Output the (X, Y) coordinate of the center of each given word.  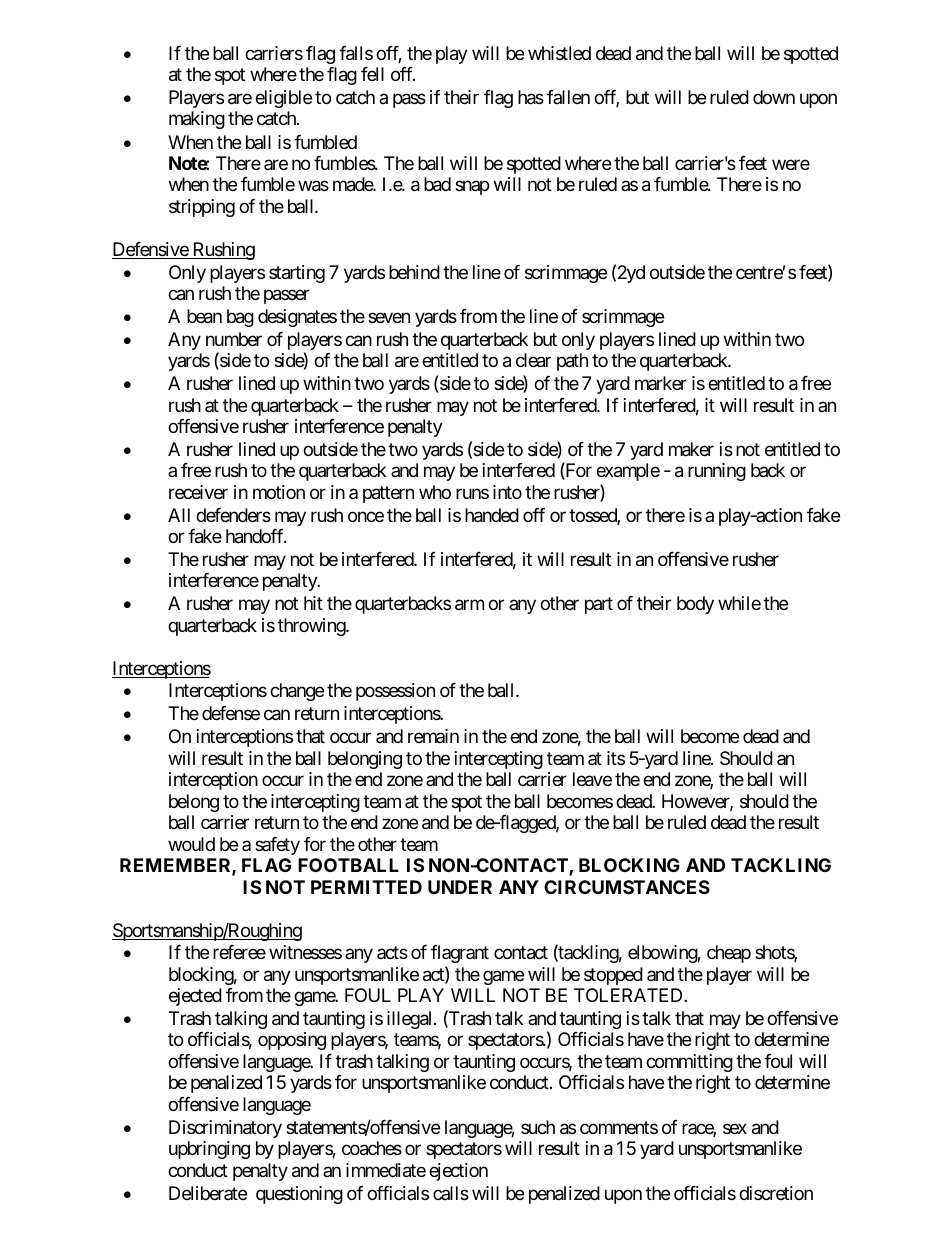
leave (592, 779)
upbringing (209, 1150)
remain (433, 736)
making (197, 120)
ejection (458, 1172)
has (531, 97)
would (191, 844)
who (435, 492)
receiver (198, 492)
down (774, 97)
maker (691, 449)
